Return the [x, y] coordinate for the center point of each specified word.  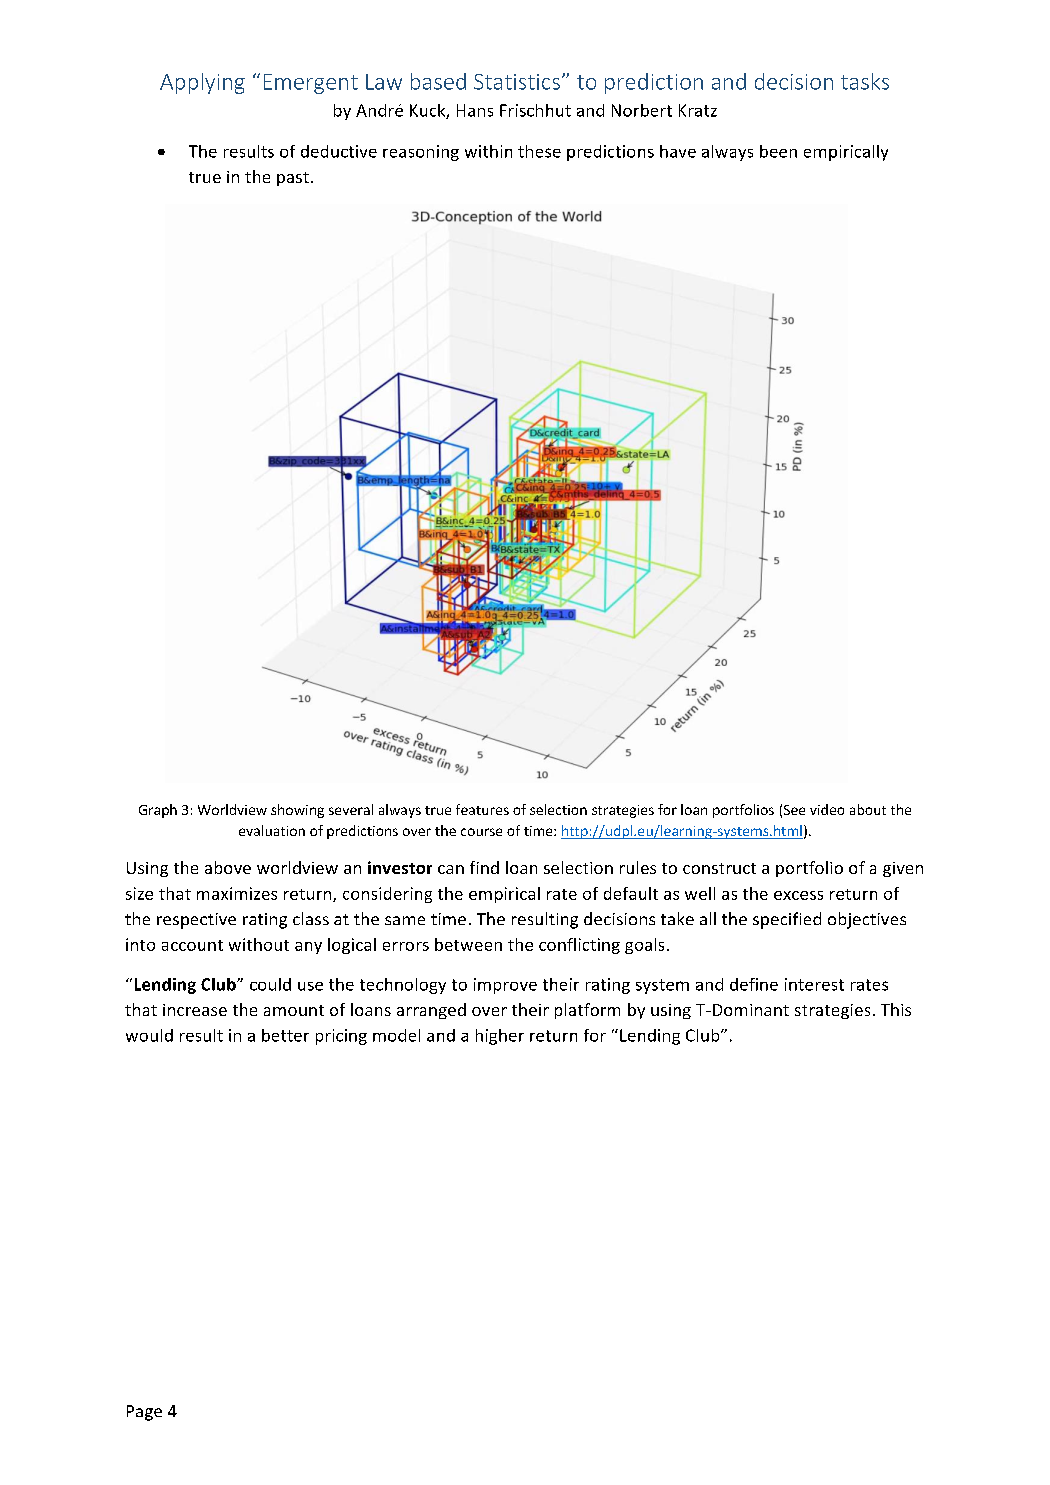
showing [297, 811]
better [285, 1035]
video [827, 809]
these [539, 151]
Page [144, 1413]
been [778, 151]
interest [814, 984]
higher [500, 1037]
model [396, 1035]
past [293, 179]
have [678, 151]
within [488, 151]
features [482, 809]
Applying [202, 83]
